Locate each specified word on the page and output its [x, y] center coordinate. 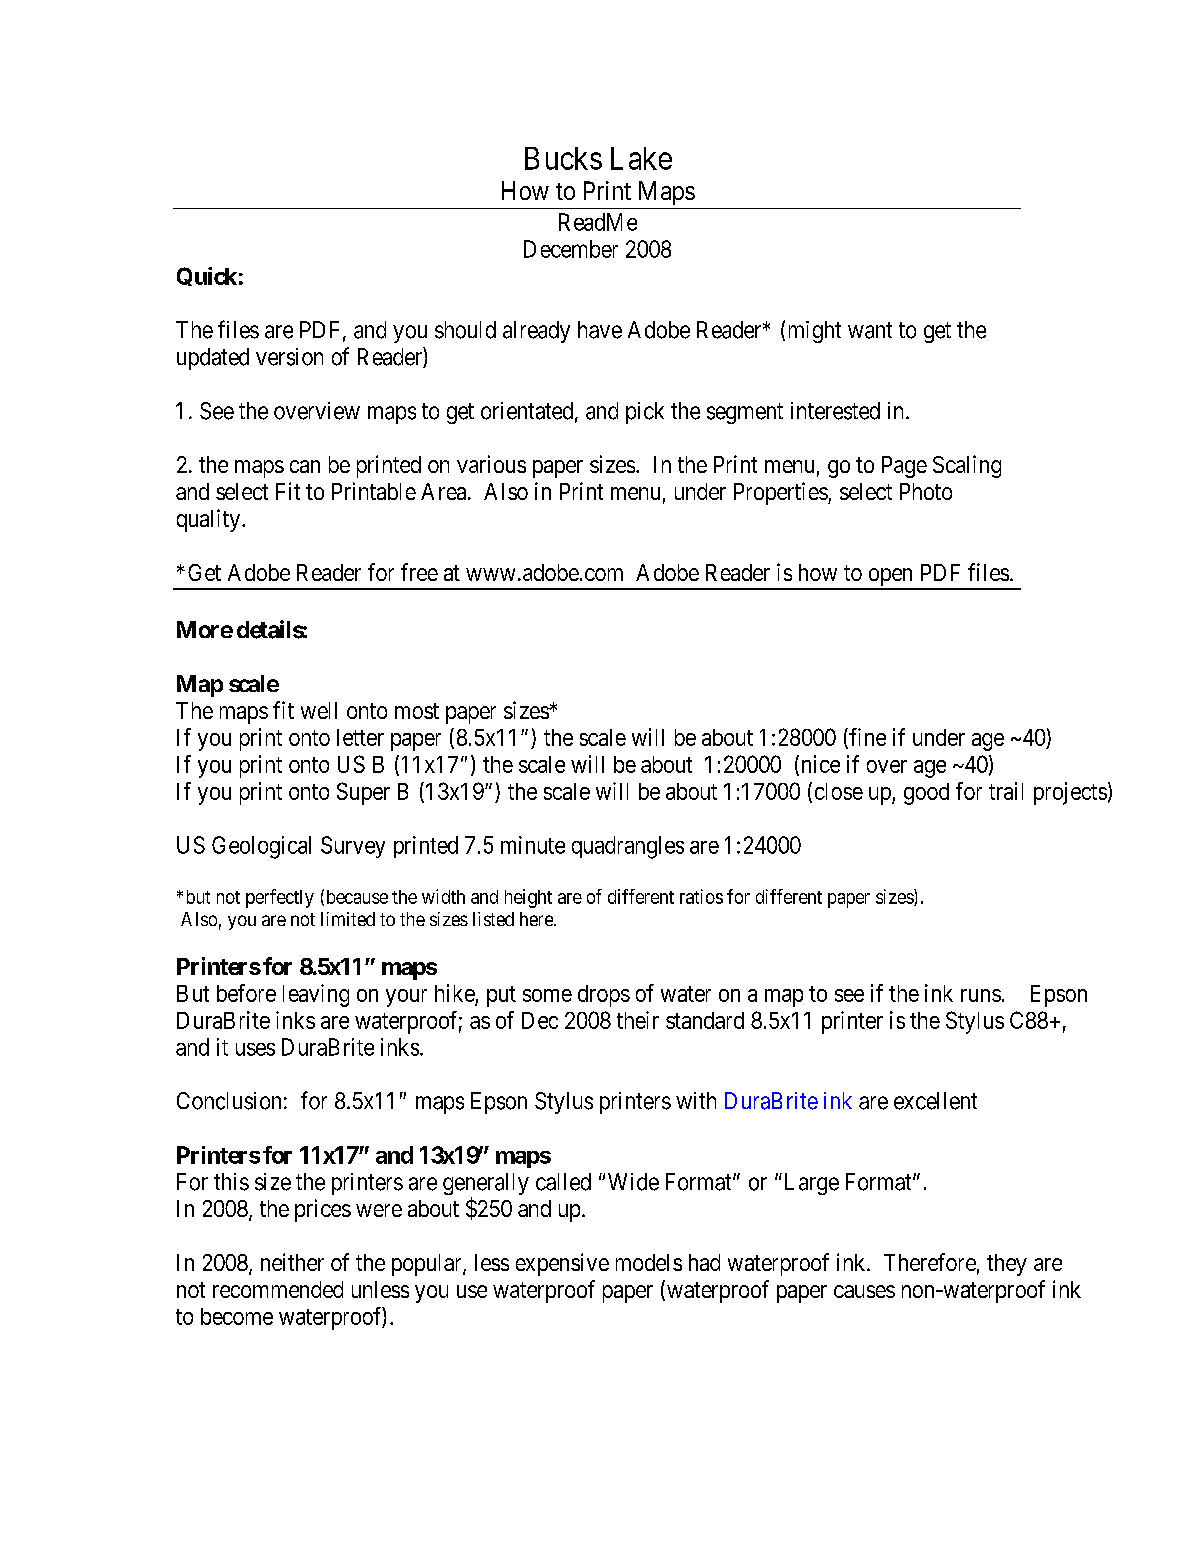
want [870, 330]
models [649, 1262]
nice [819, 765]
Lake [641, 158]
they [1007, 1265]
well [319, 710]
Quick [207, 276]
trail [1006, 791]
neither [292, 1262]
